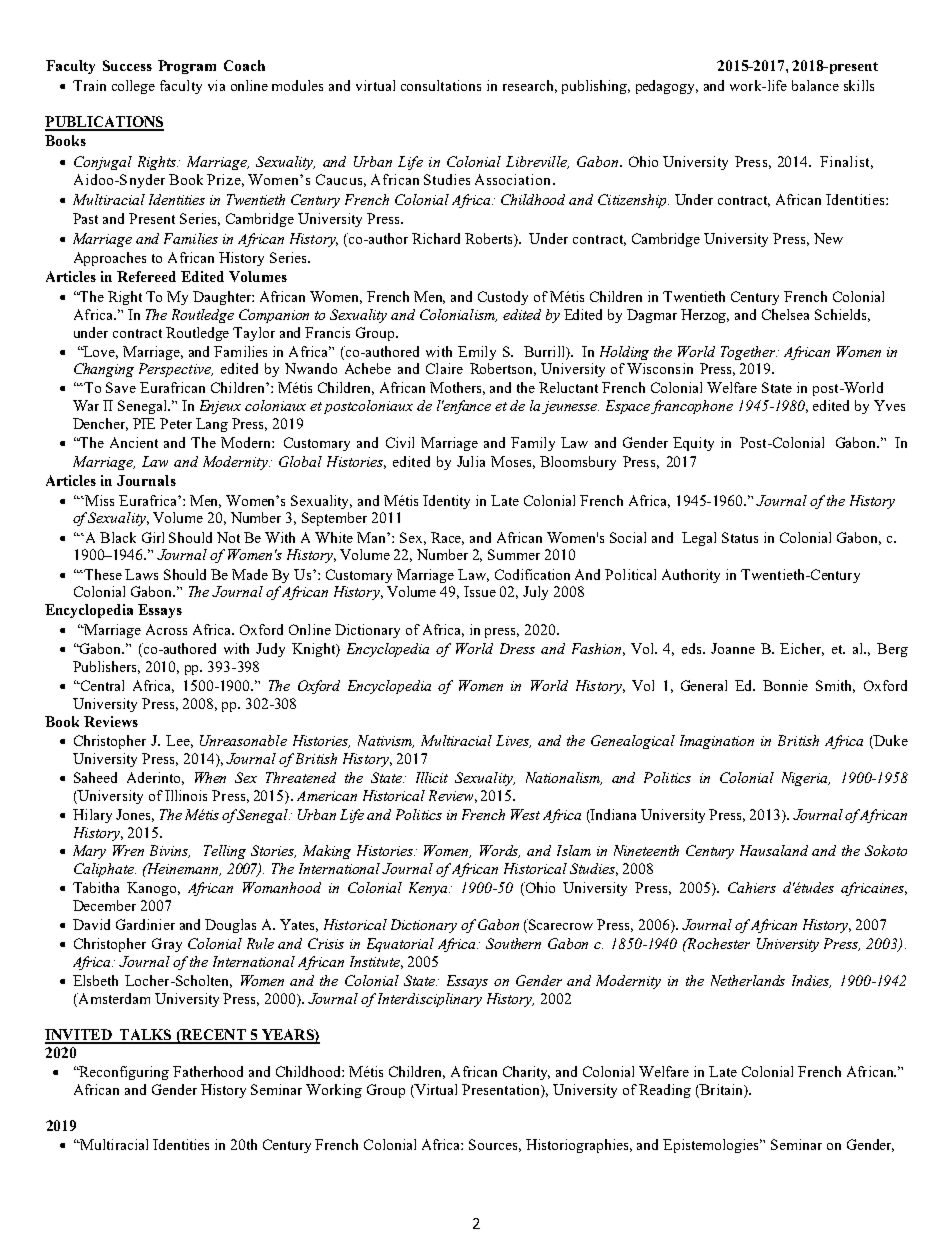  I want to click on Nigeria, so click(806, 779).
